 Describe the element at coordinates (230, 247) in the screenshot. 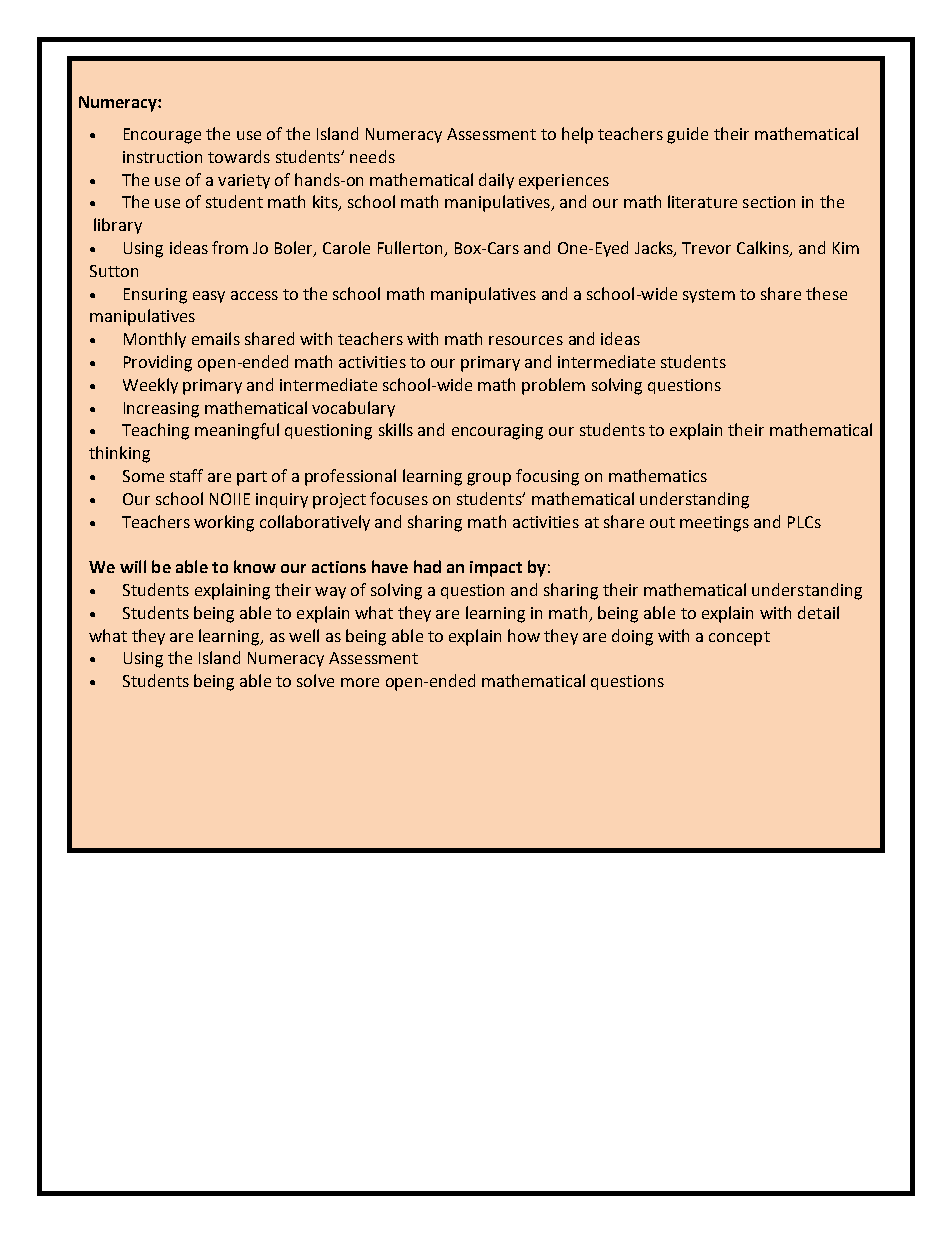

I see `from` at that location.
